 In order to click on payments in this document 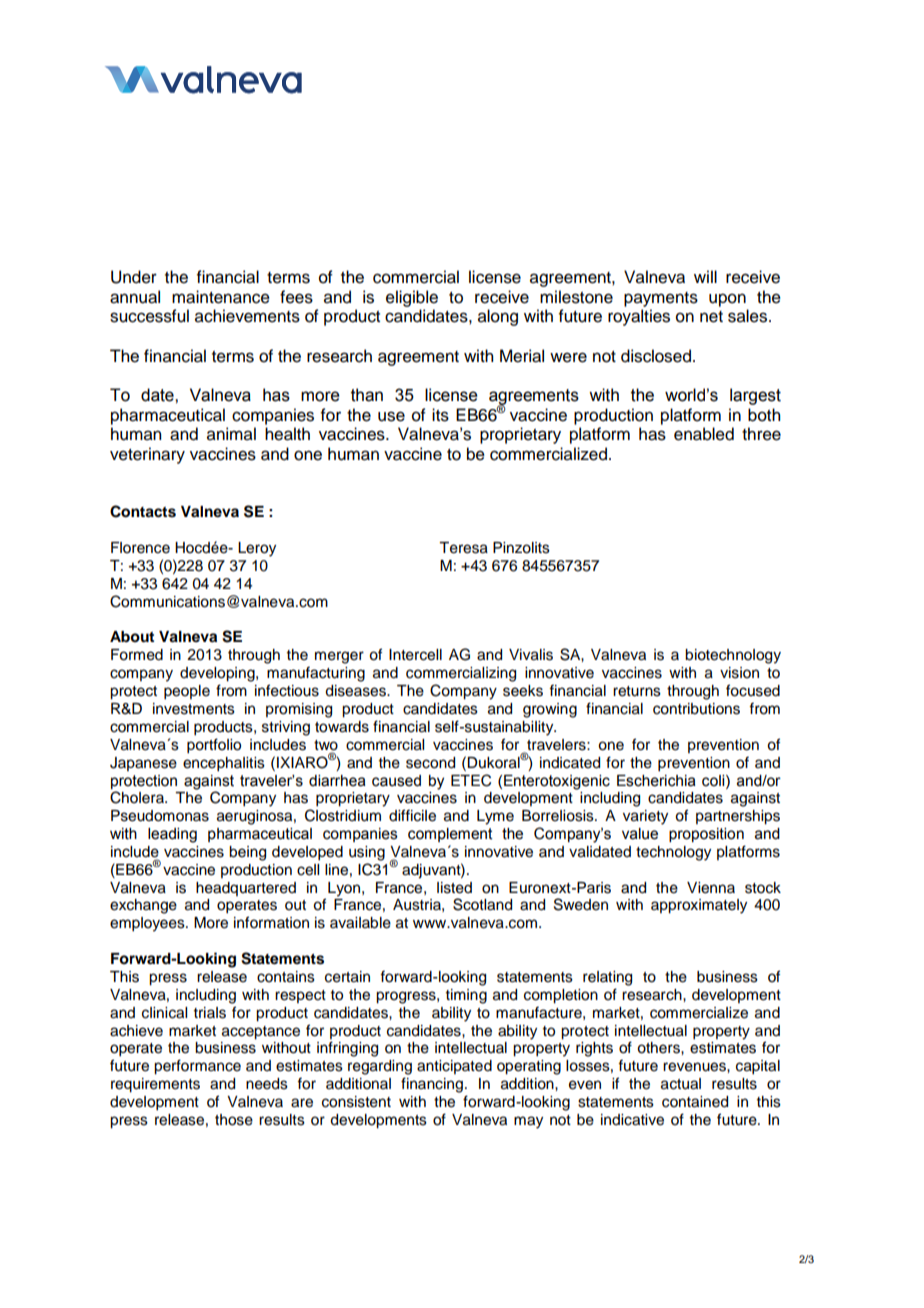, I will do `click(661, 299)`.
